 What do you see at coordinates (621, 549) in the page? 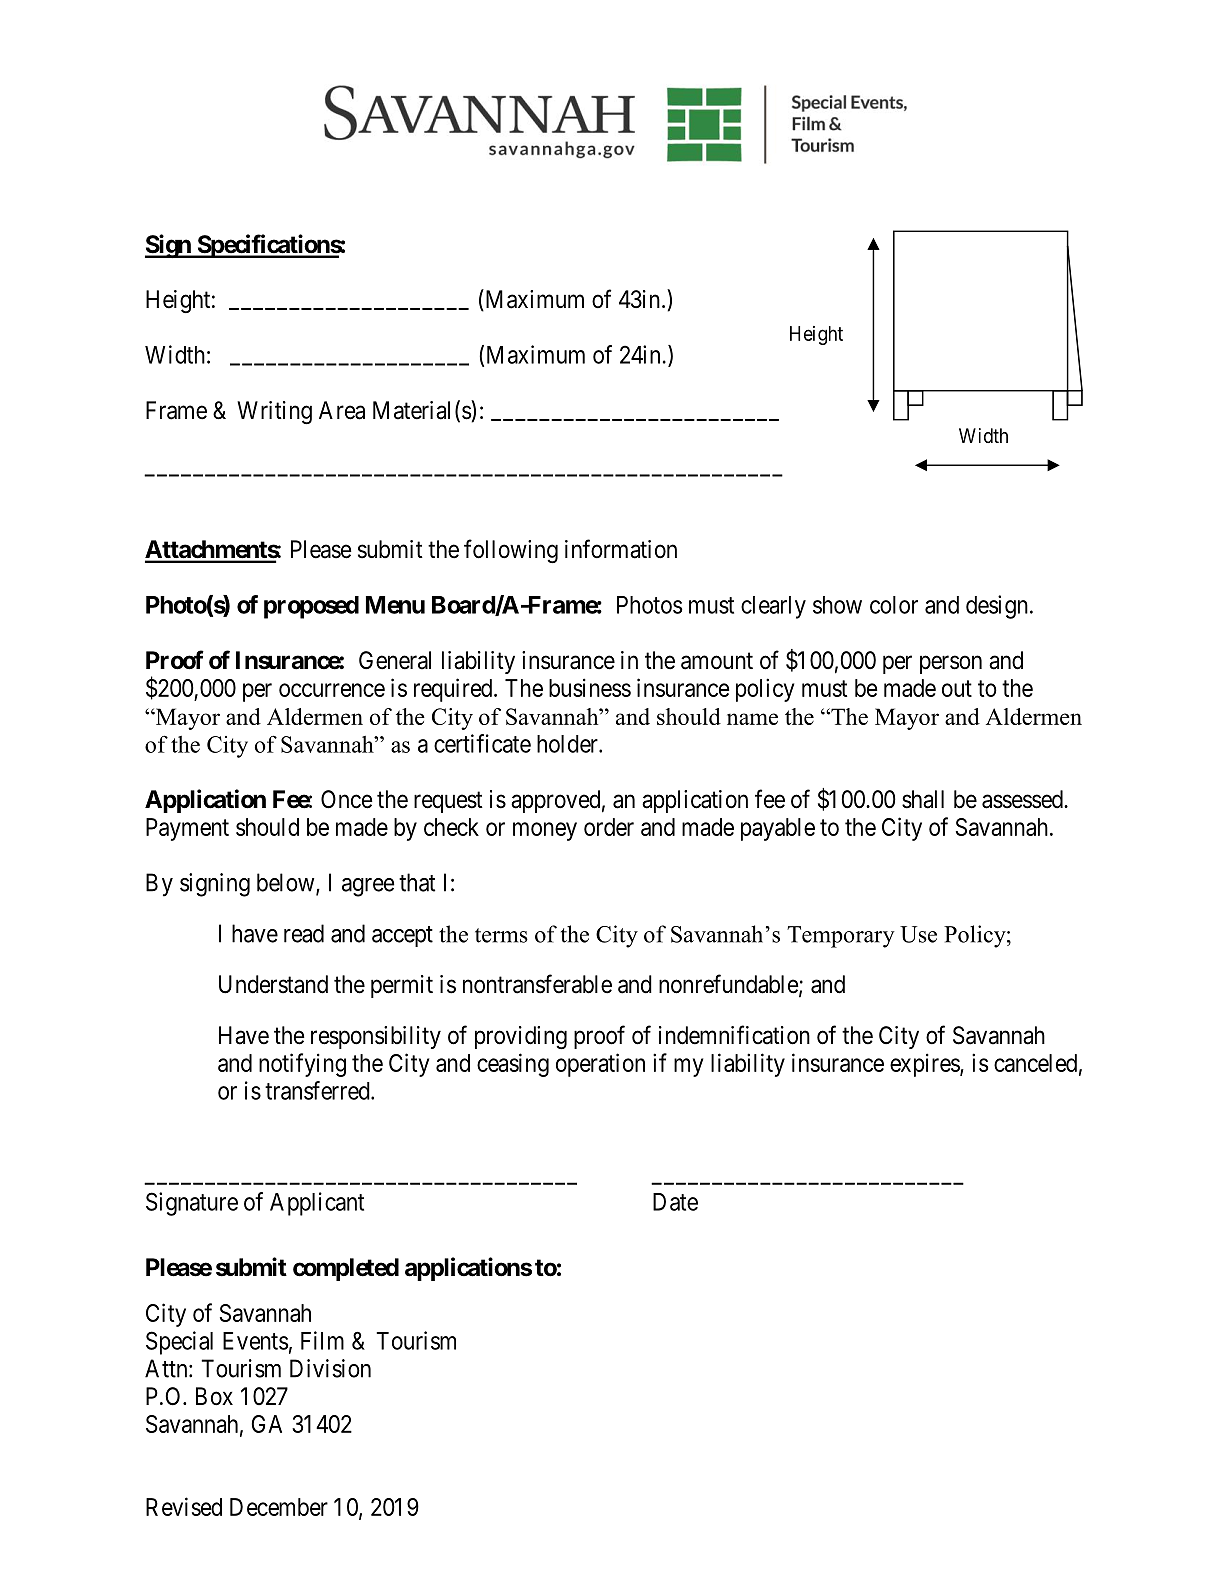
I see `information` at bounding box center [621, 549].
